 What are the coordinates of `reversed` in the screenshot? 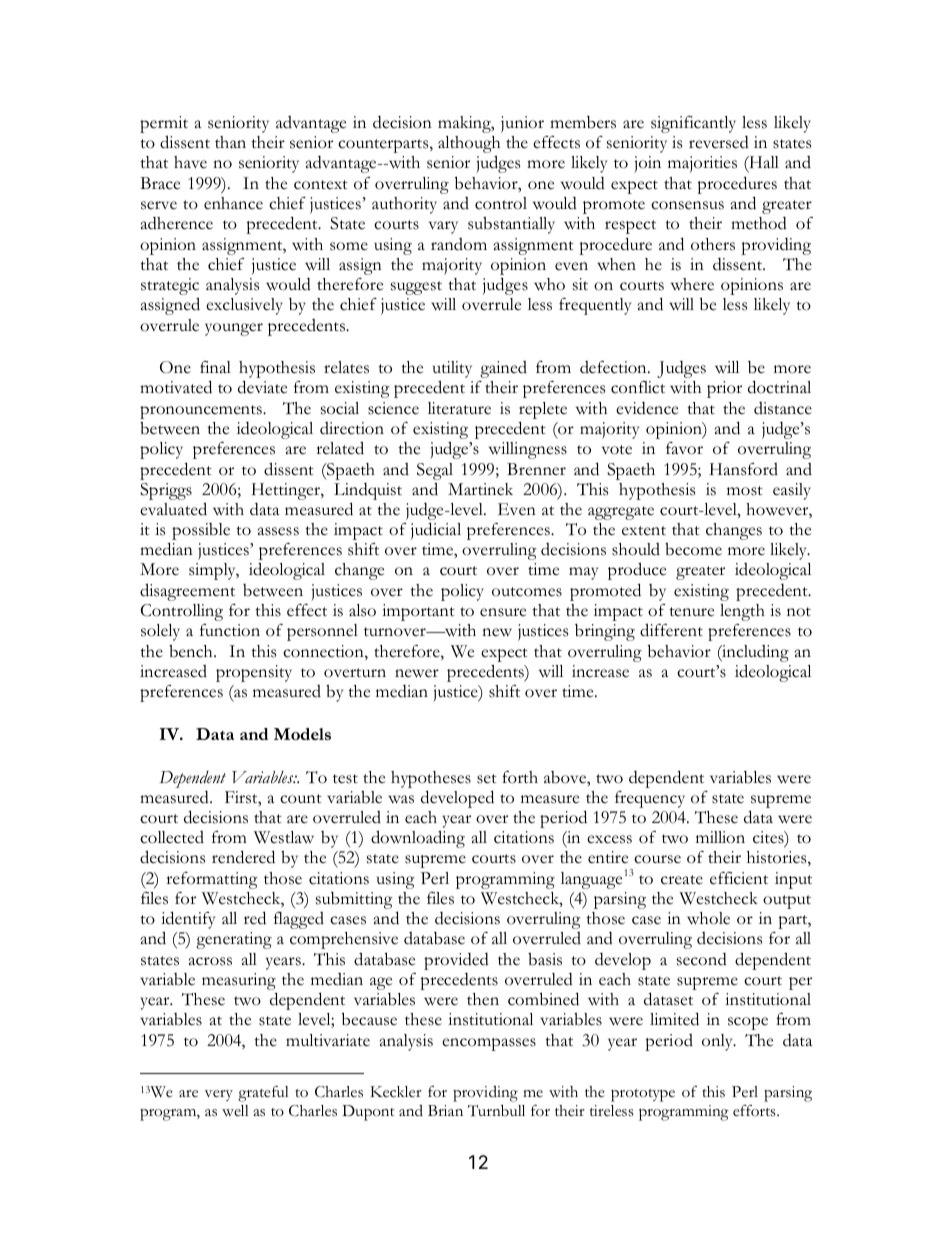 It's located at (719, 142).
